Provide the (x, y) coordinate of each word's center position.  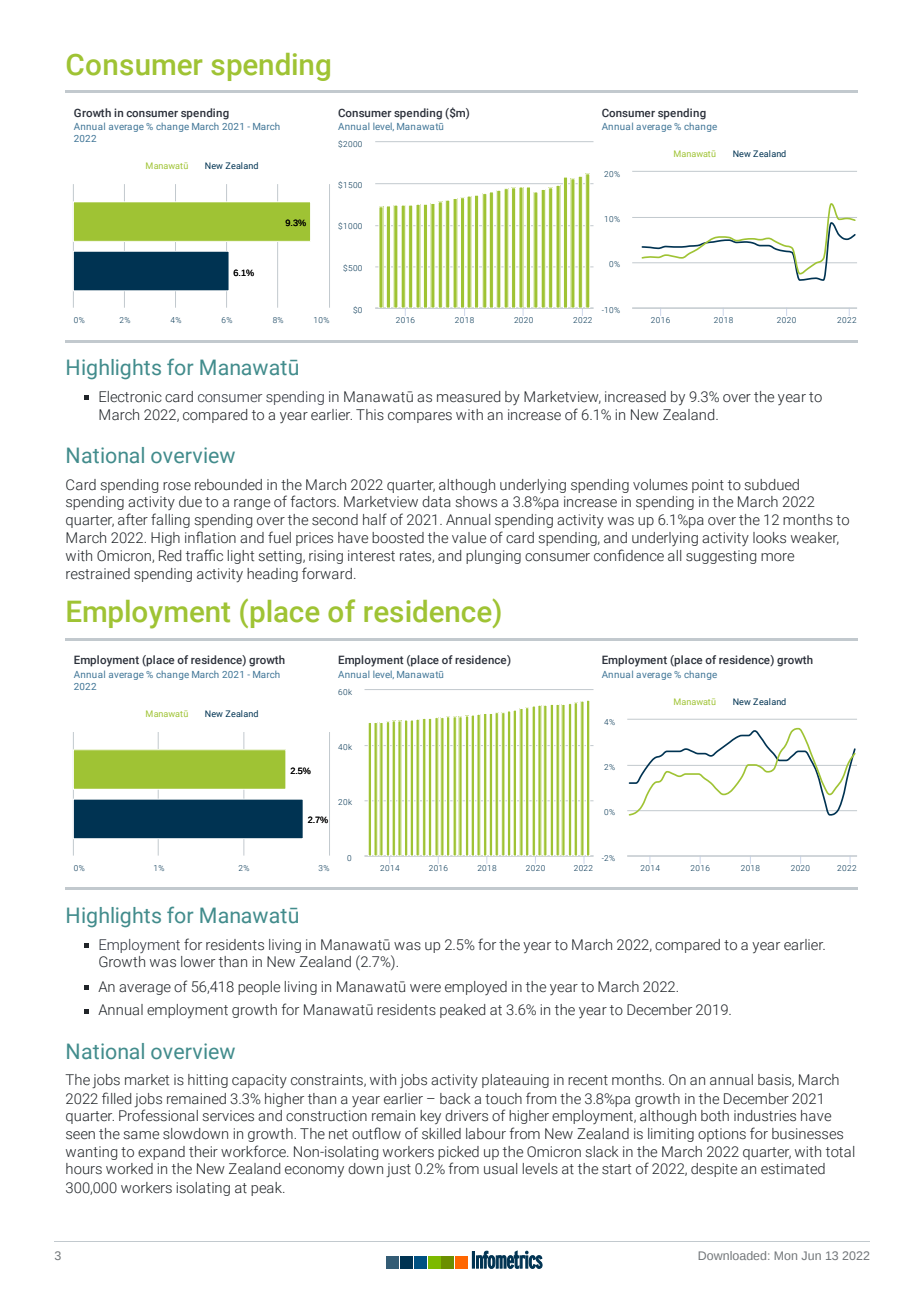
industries (765, 1116)
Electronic (130, 397)
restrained (98, 574)
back (455, 1099)
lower (198, 962)
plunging (493, 557)
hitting (208, 1081)
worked (129, 1169)
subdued (771, 485)
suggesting (721, 557)
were (425, 988)
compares (420, 417)
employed (476, 988)
